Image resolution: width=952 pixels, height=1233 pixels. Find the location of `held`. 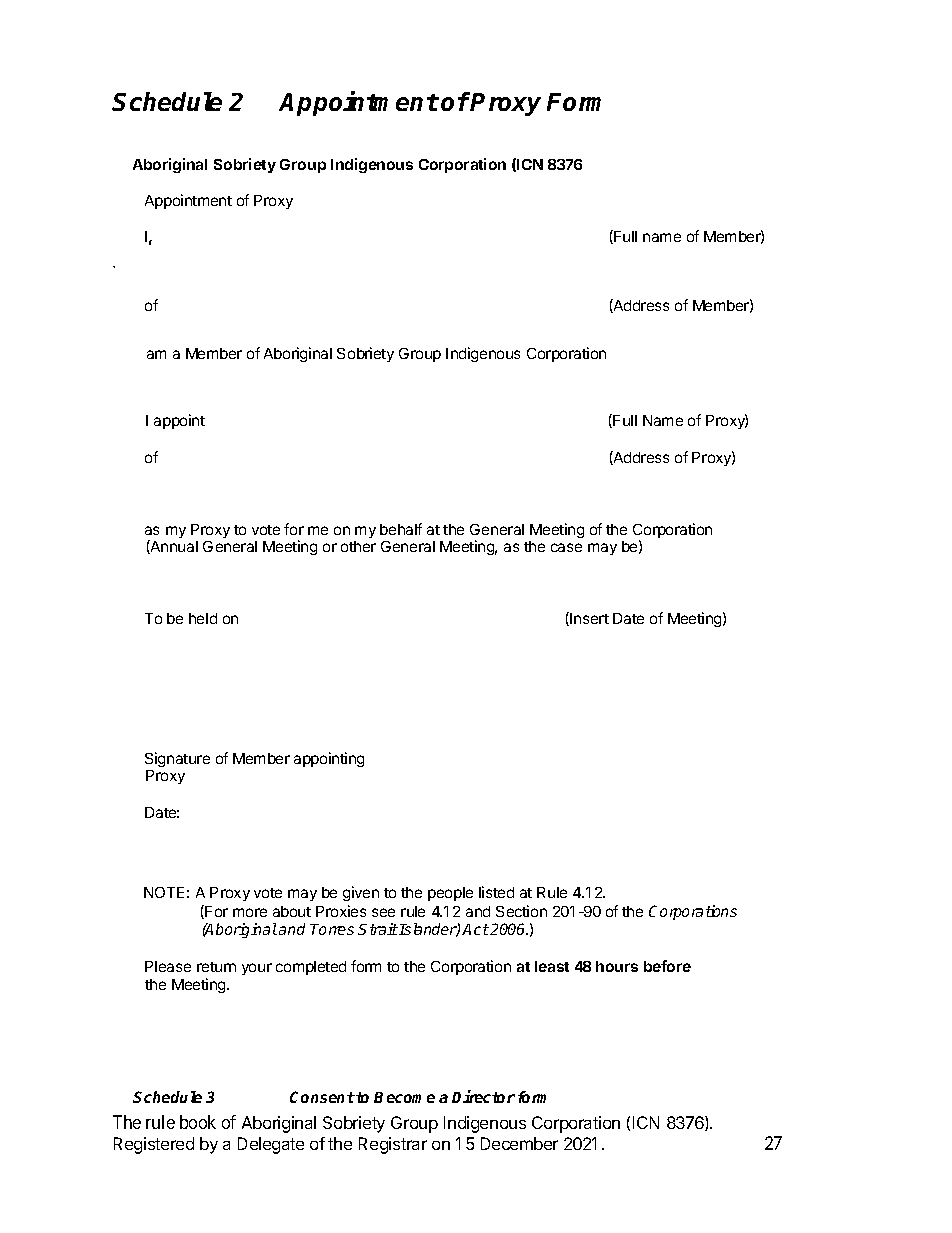

held is located at coordinates (203, 618).
